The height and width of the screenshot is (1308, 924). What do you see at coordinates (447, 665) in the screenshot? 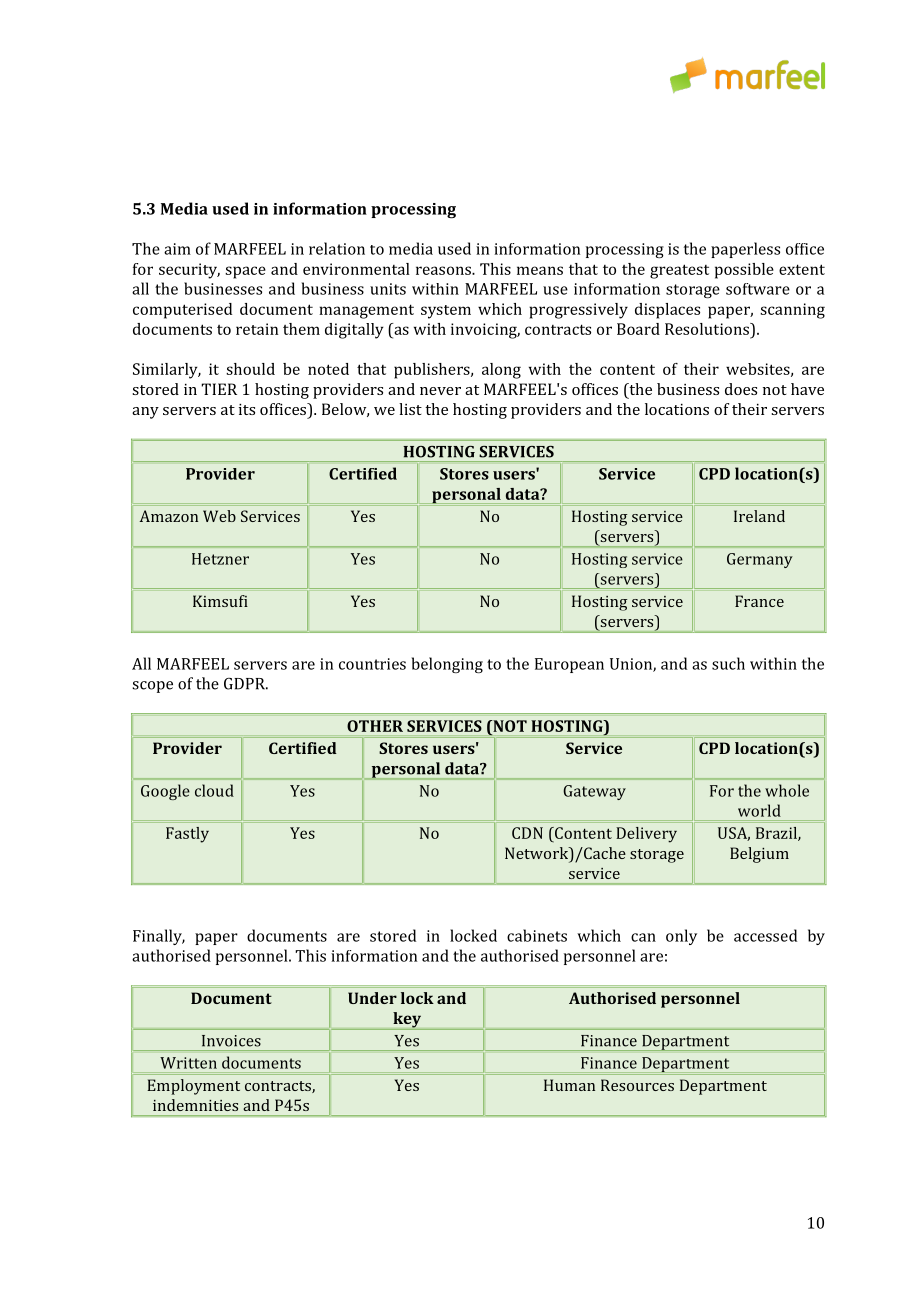
I see `belonging` at bounding box center [447, 665].
